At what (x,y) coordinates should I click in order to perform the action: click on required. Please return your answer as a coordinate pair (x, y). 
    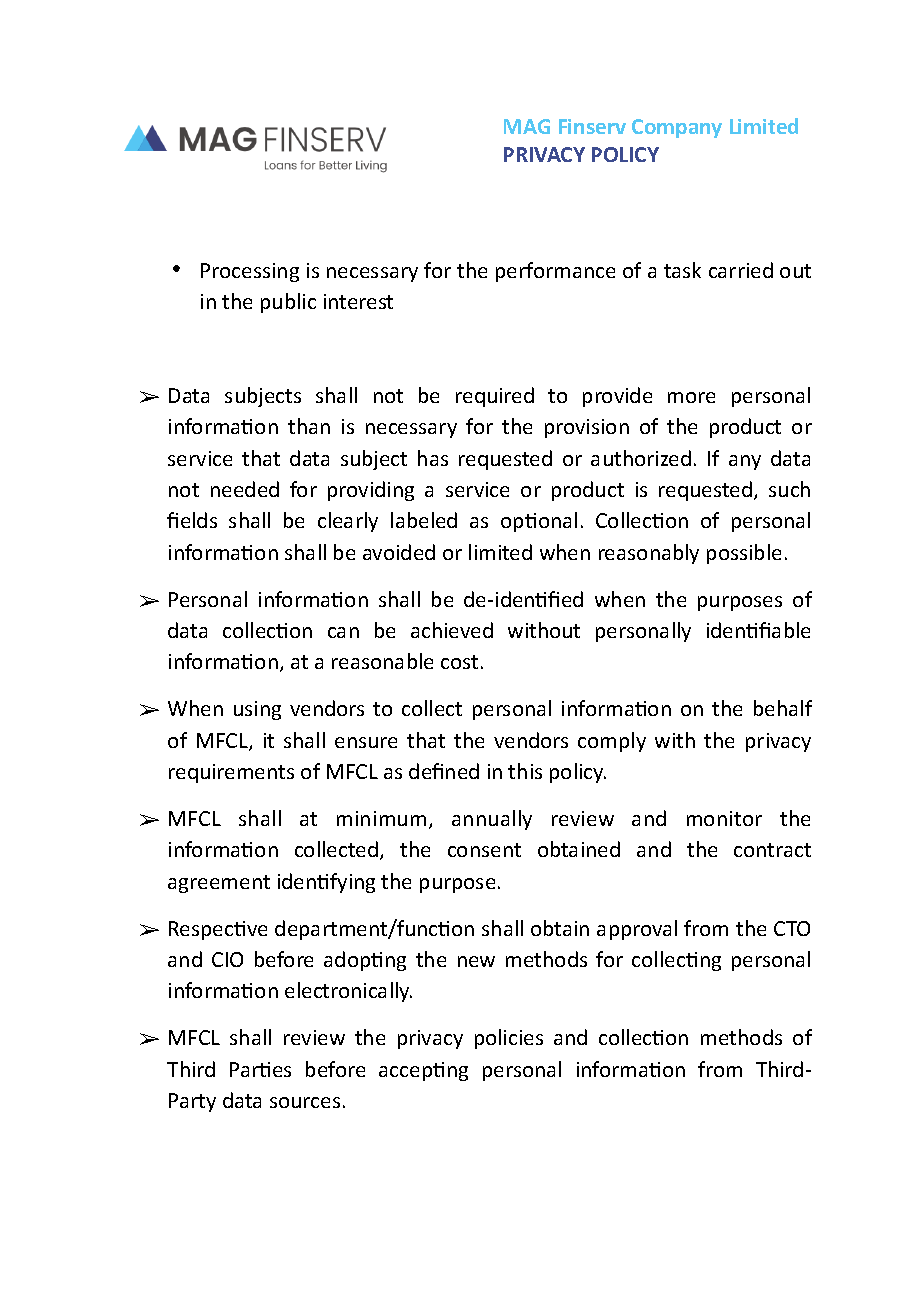
    Looking at the image, I should click on (495, 397).
